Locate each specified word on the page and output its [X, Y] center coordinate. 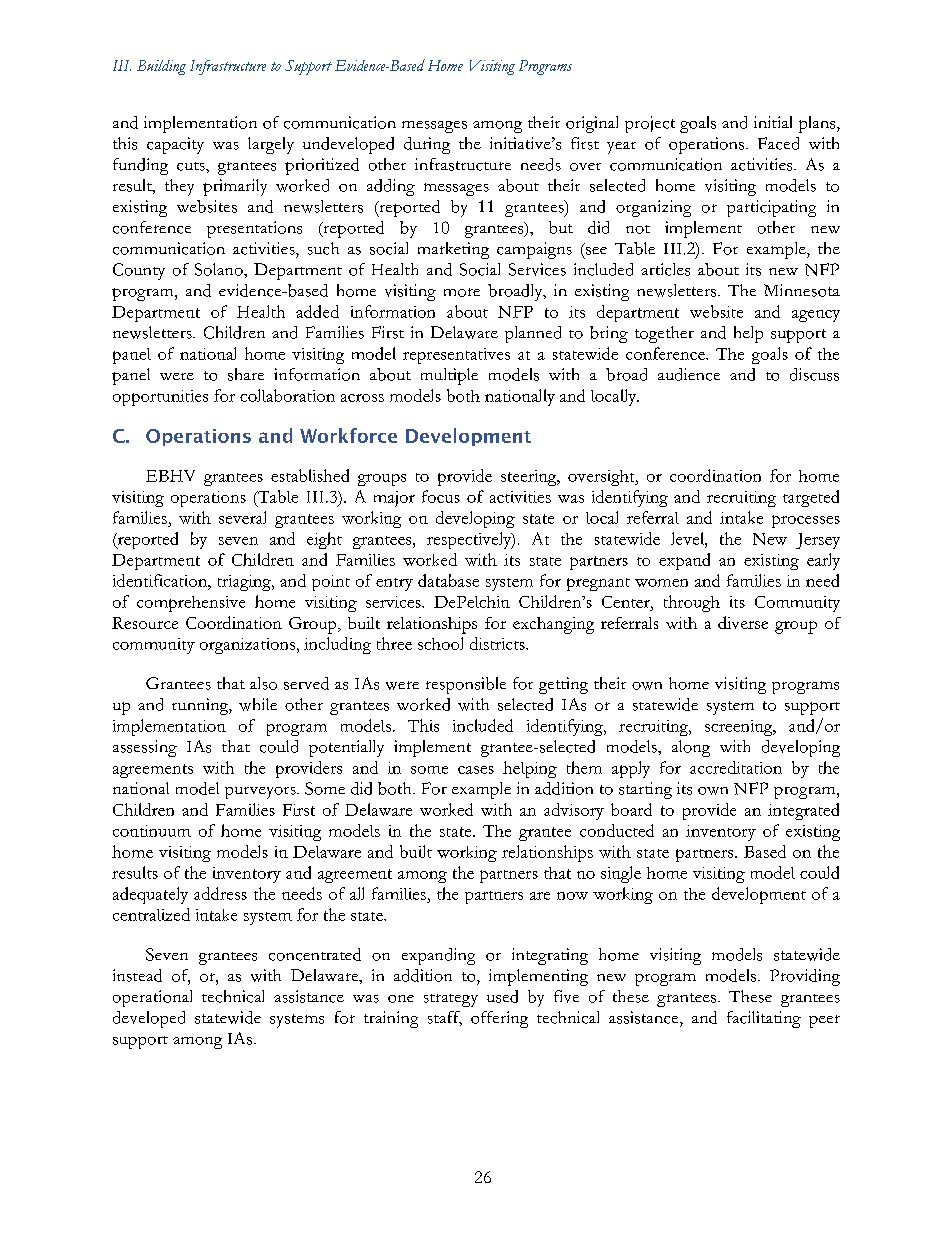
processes [806, 521]
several [242, 517]
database [448, 580]
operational [152, 998]
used [502, 996]
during [427, 145]
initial [773, 122]
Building [161, 67]
